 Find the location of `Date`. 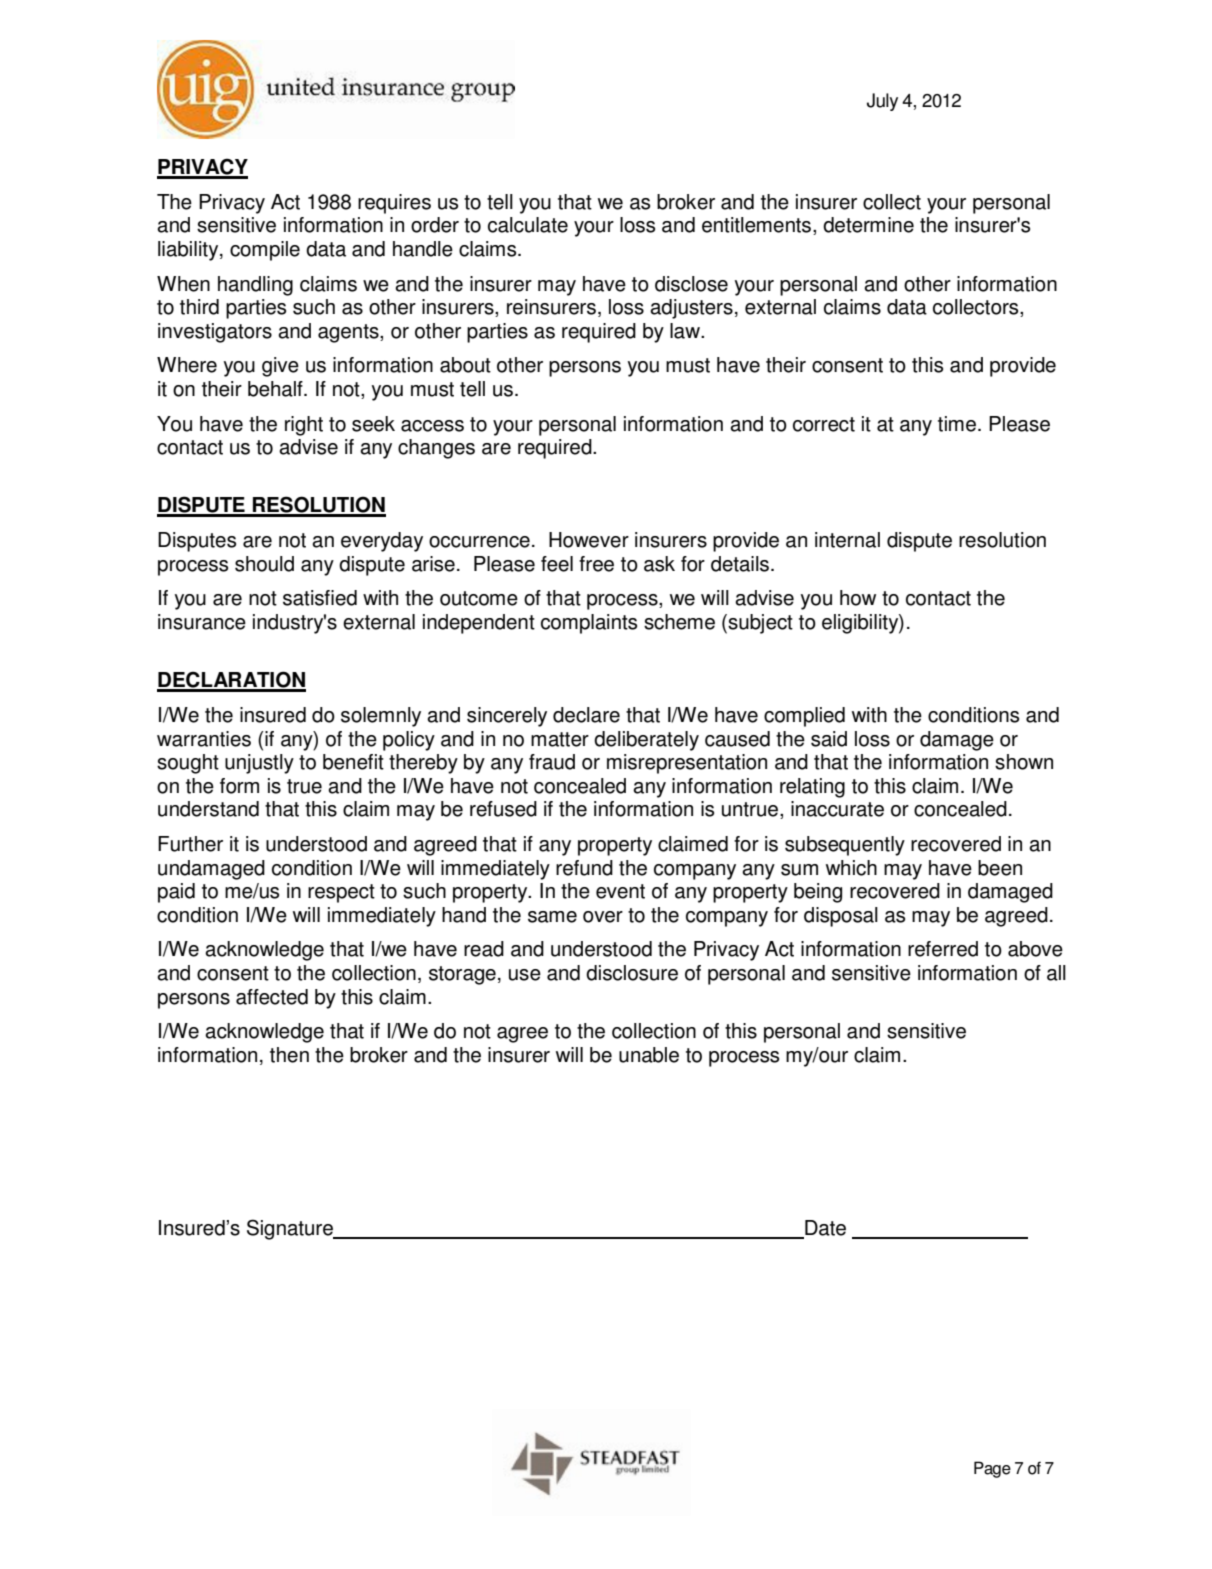

Date is located at coordinates (824, 1229).
